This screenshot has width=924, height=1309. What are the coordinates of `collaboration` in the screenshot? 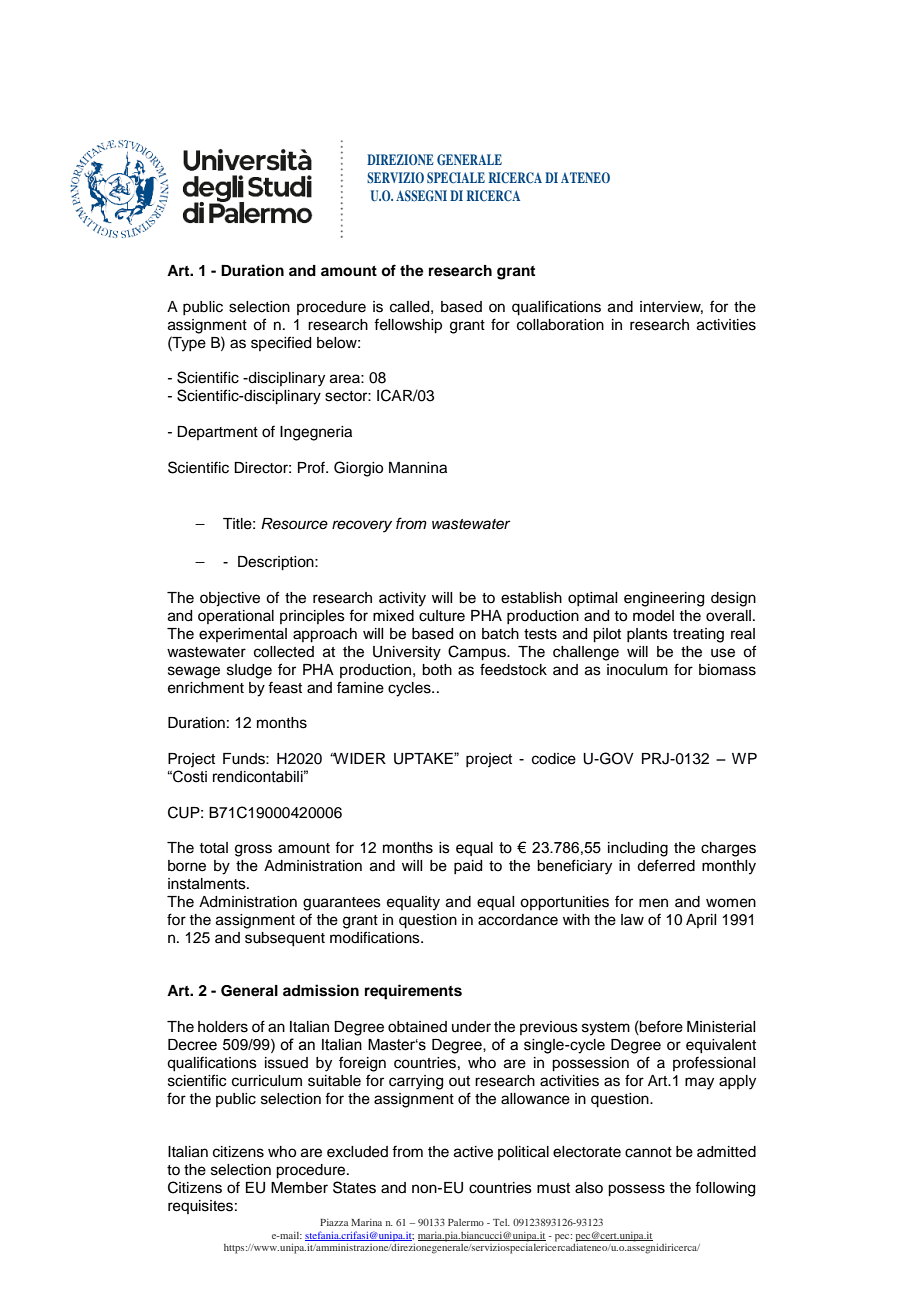 It's located at (560, 325).
